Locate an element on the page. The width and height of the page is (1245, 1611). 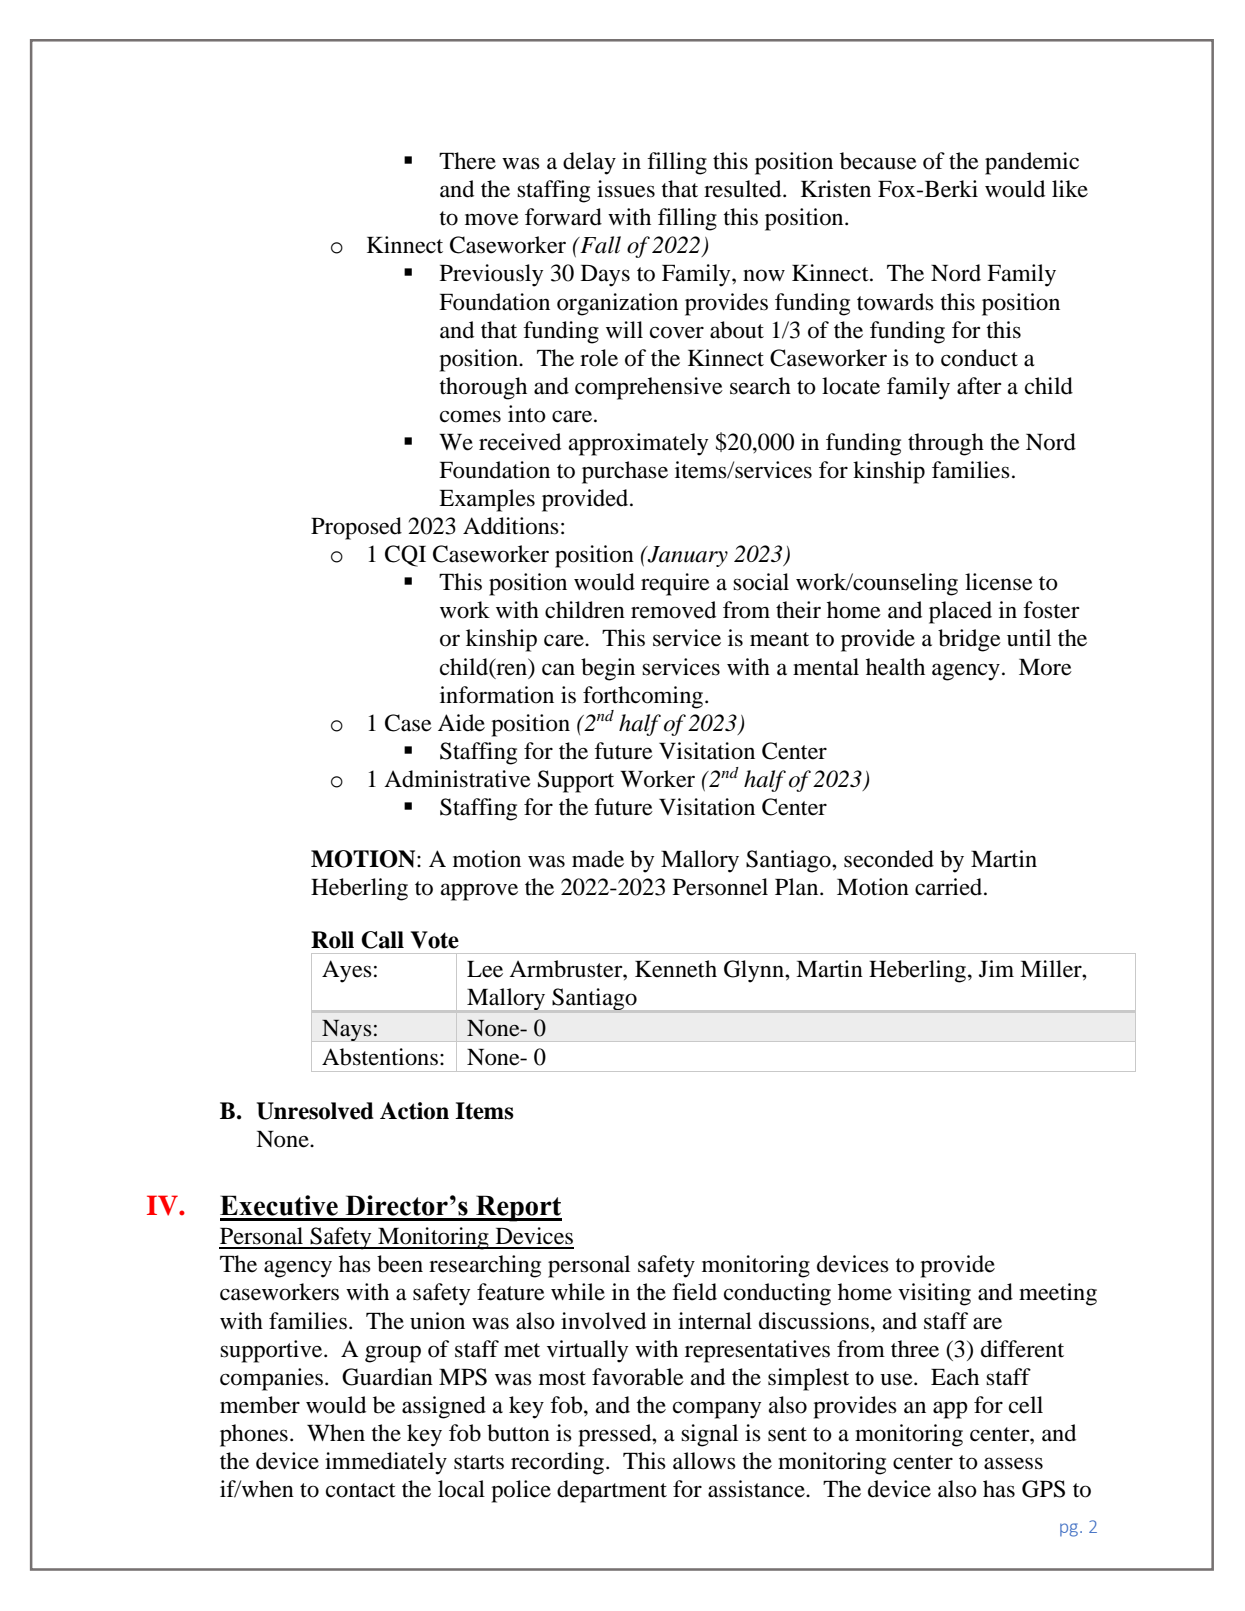
field is located at coordinates (694, 1292).
